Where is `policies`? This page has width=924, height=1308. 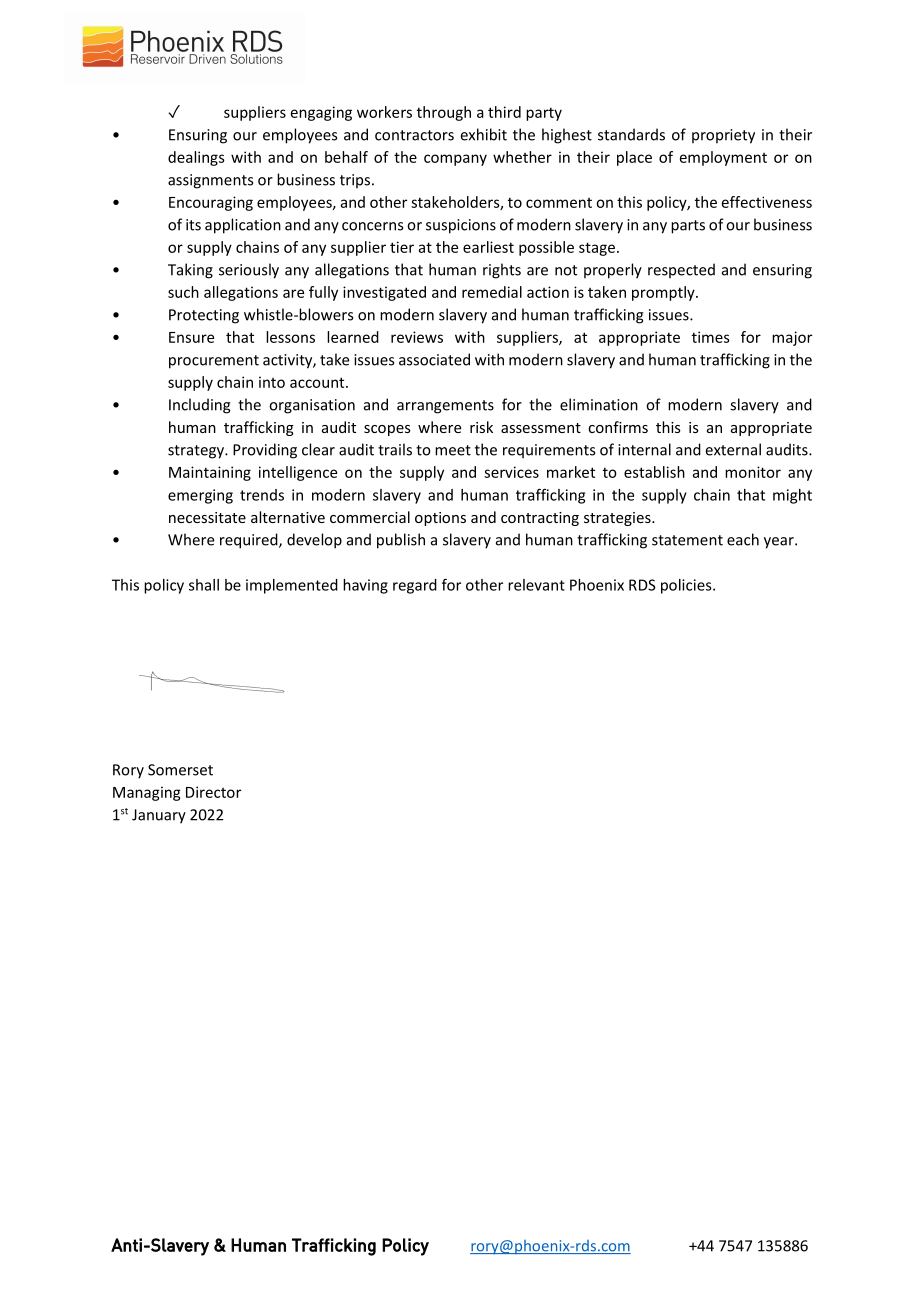 policies is located at coordinates (687, 586).
